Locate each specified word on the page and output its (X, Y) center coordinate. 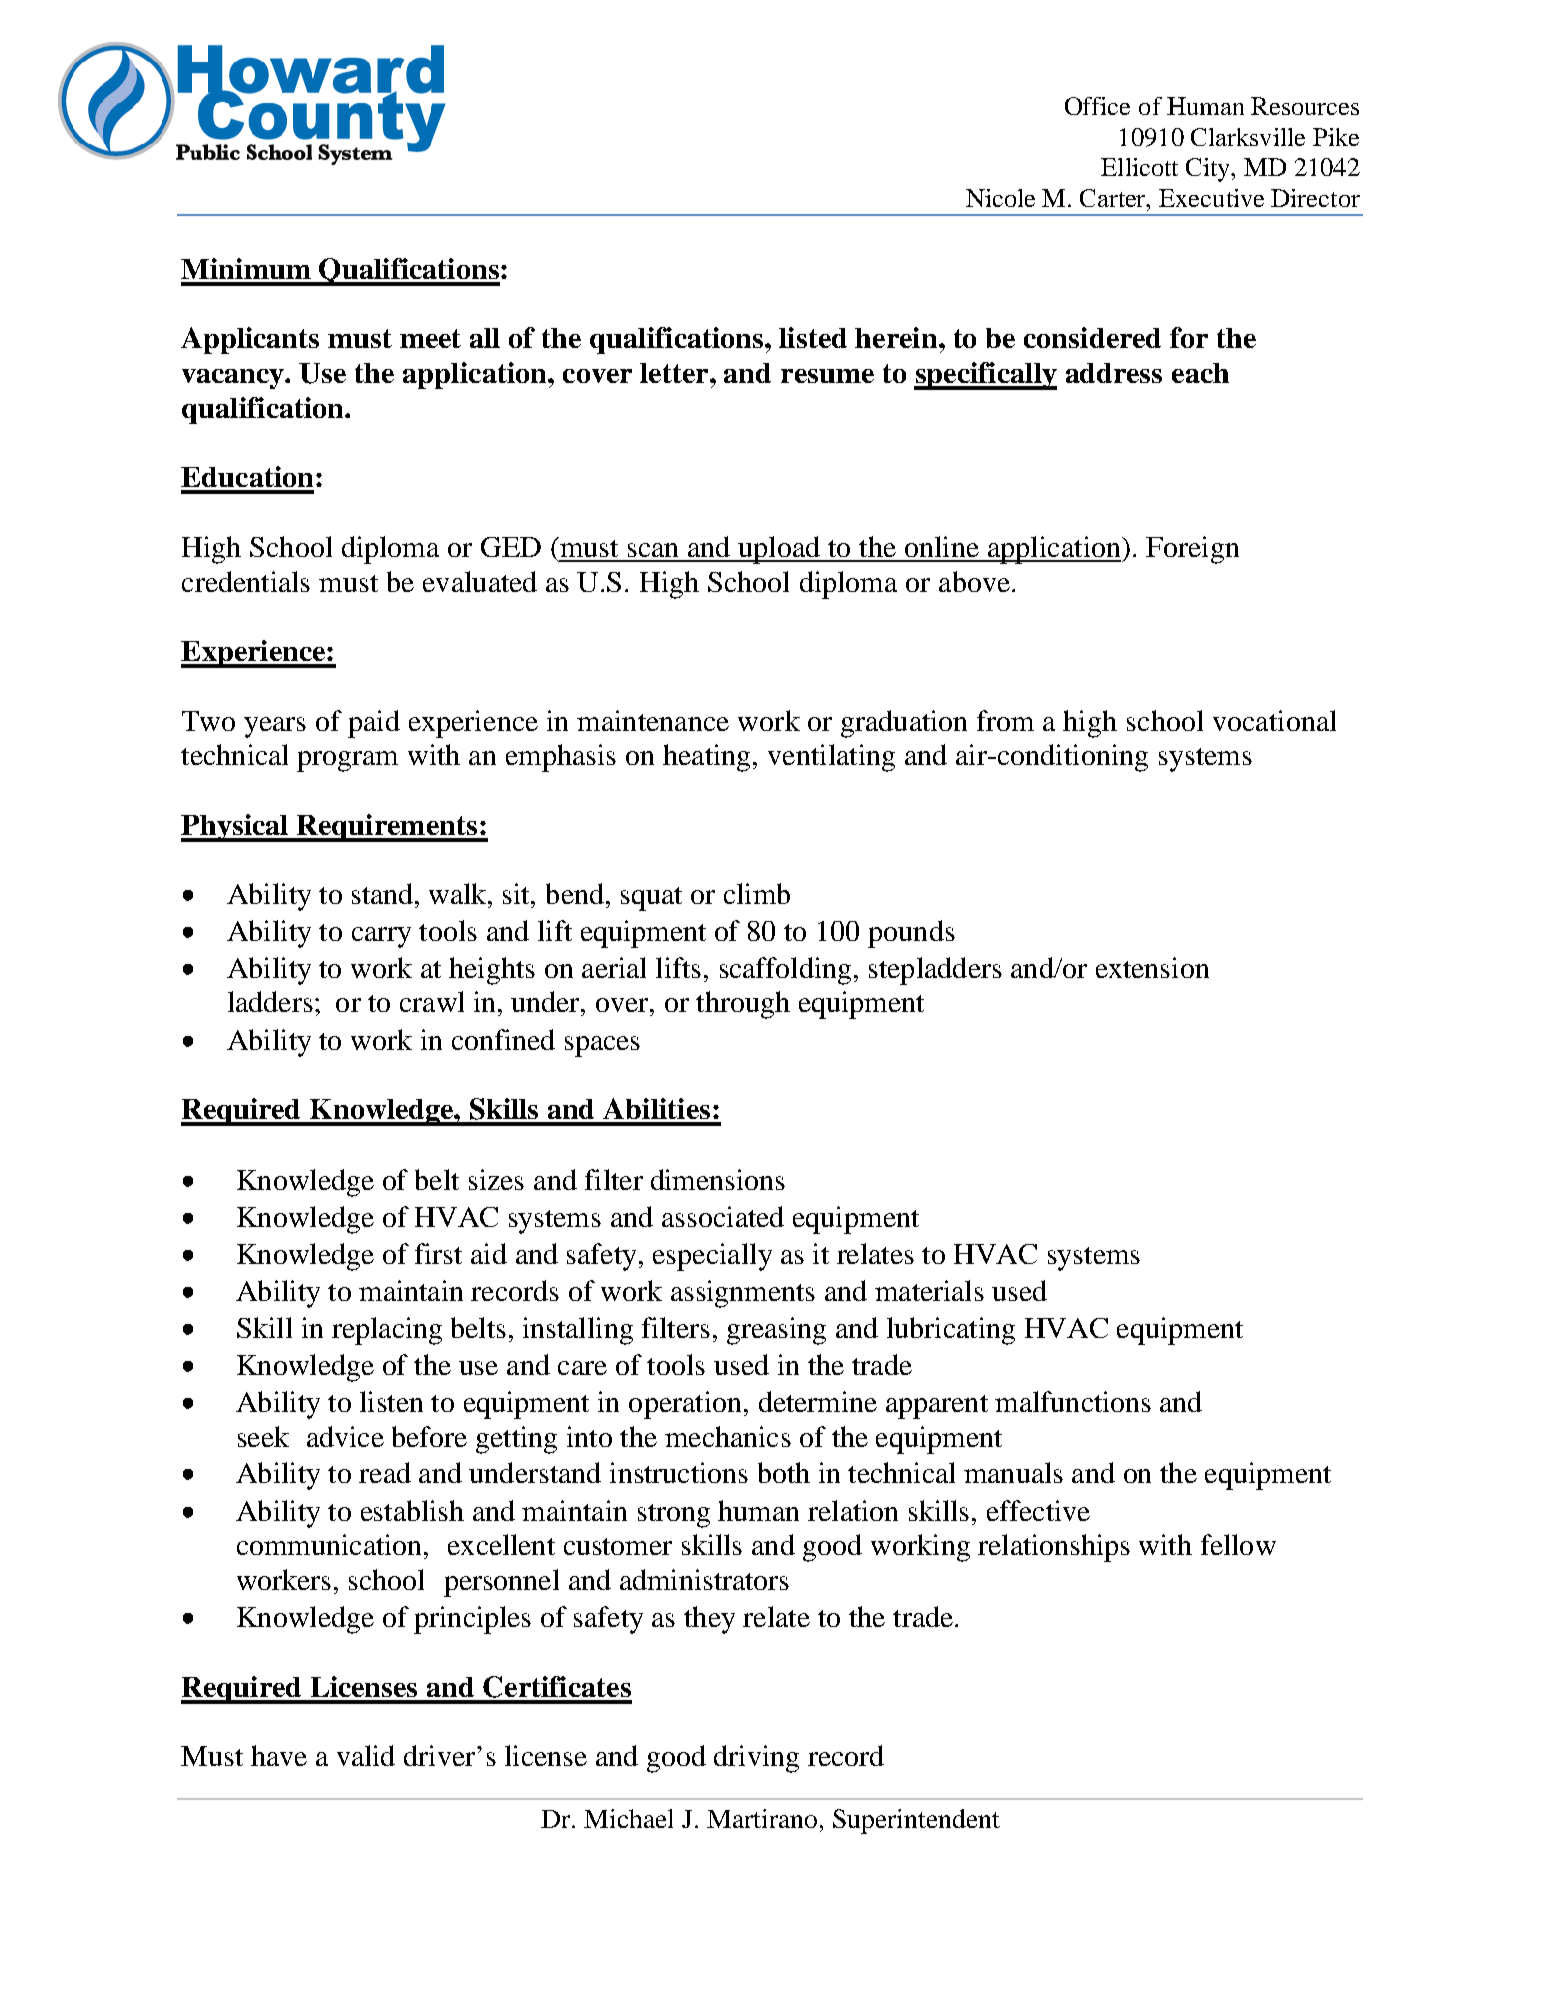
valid (366, 1755)
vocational (1274, 720)
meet (430, 338)
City (1209, 170)
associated (723, 1216)
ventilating (831, 758)
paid (374, 724)
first (438, 1253)
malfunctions (1073, 1401)
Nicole (1000, 198)
